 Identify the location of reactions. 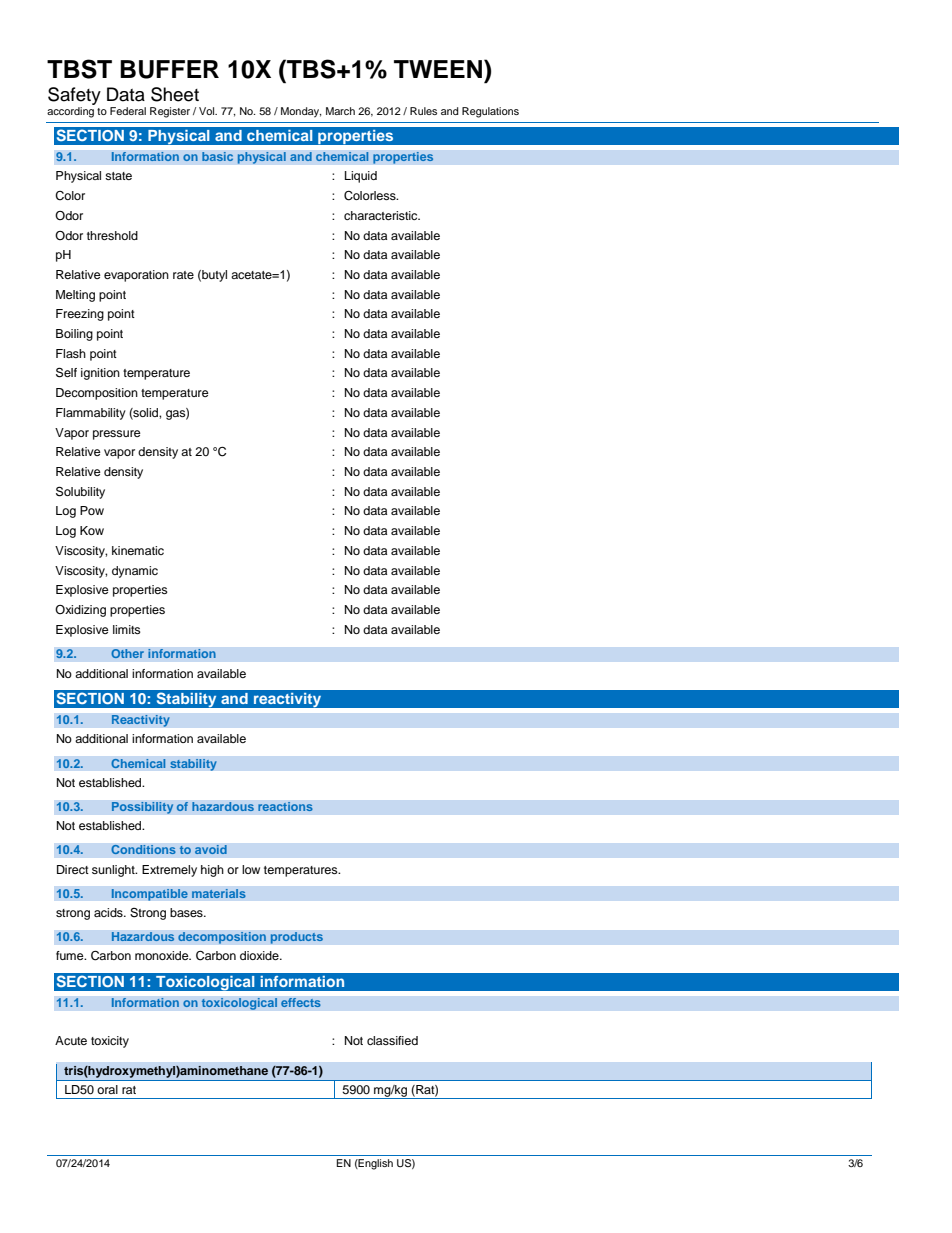
(285, 807).
